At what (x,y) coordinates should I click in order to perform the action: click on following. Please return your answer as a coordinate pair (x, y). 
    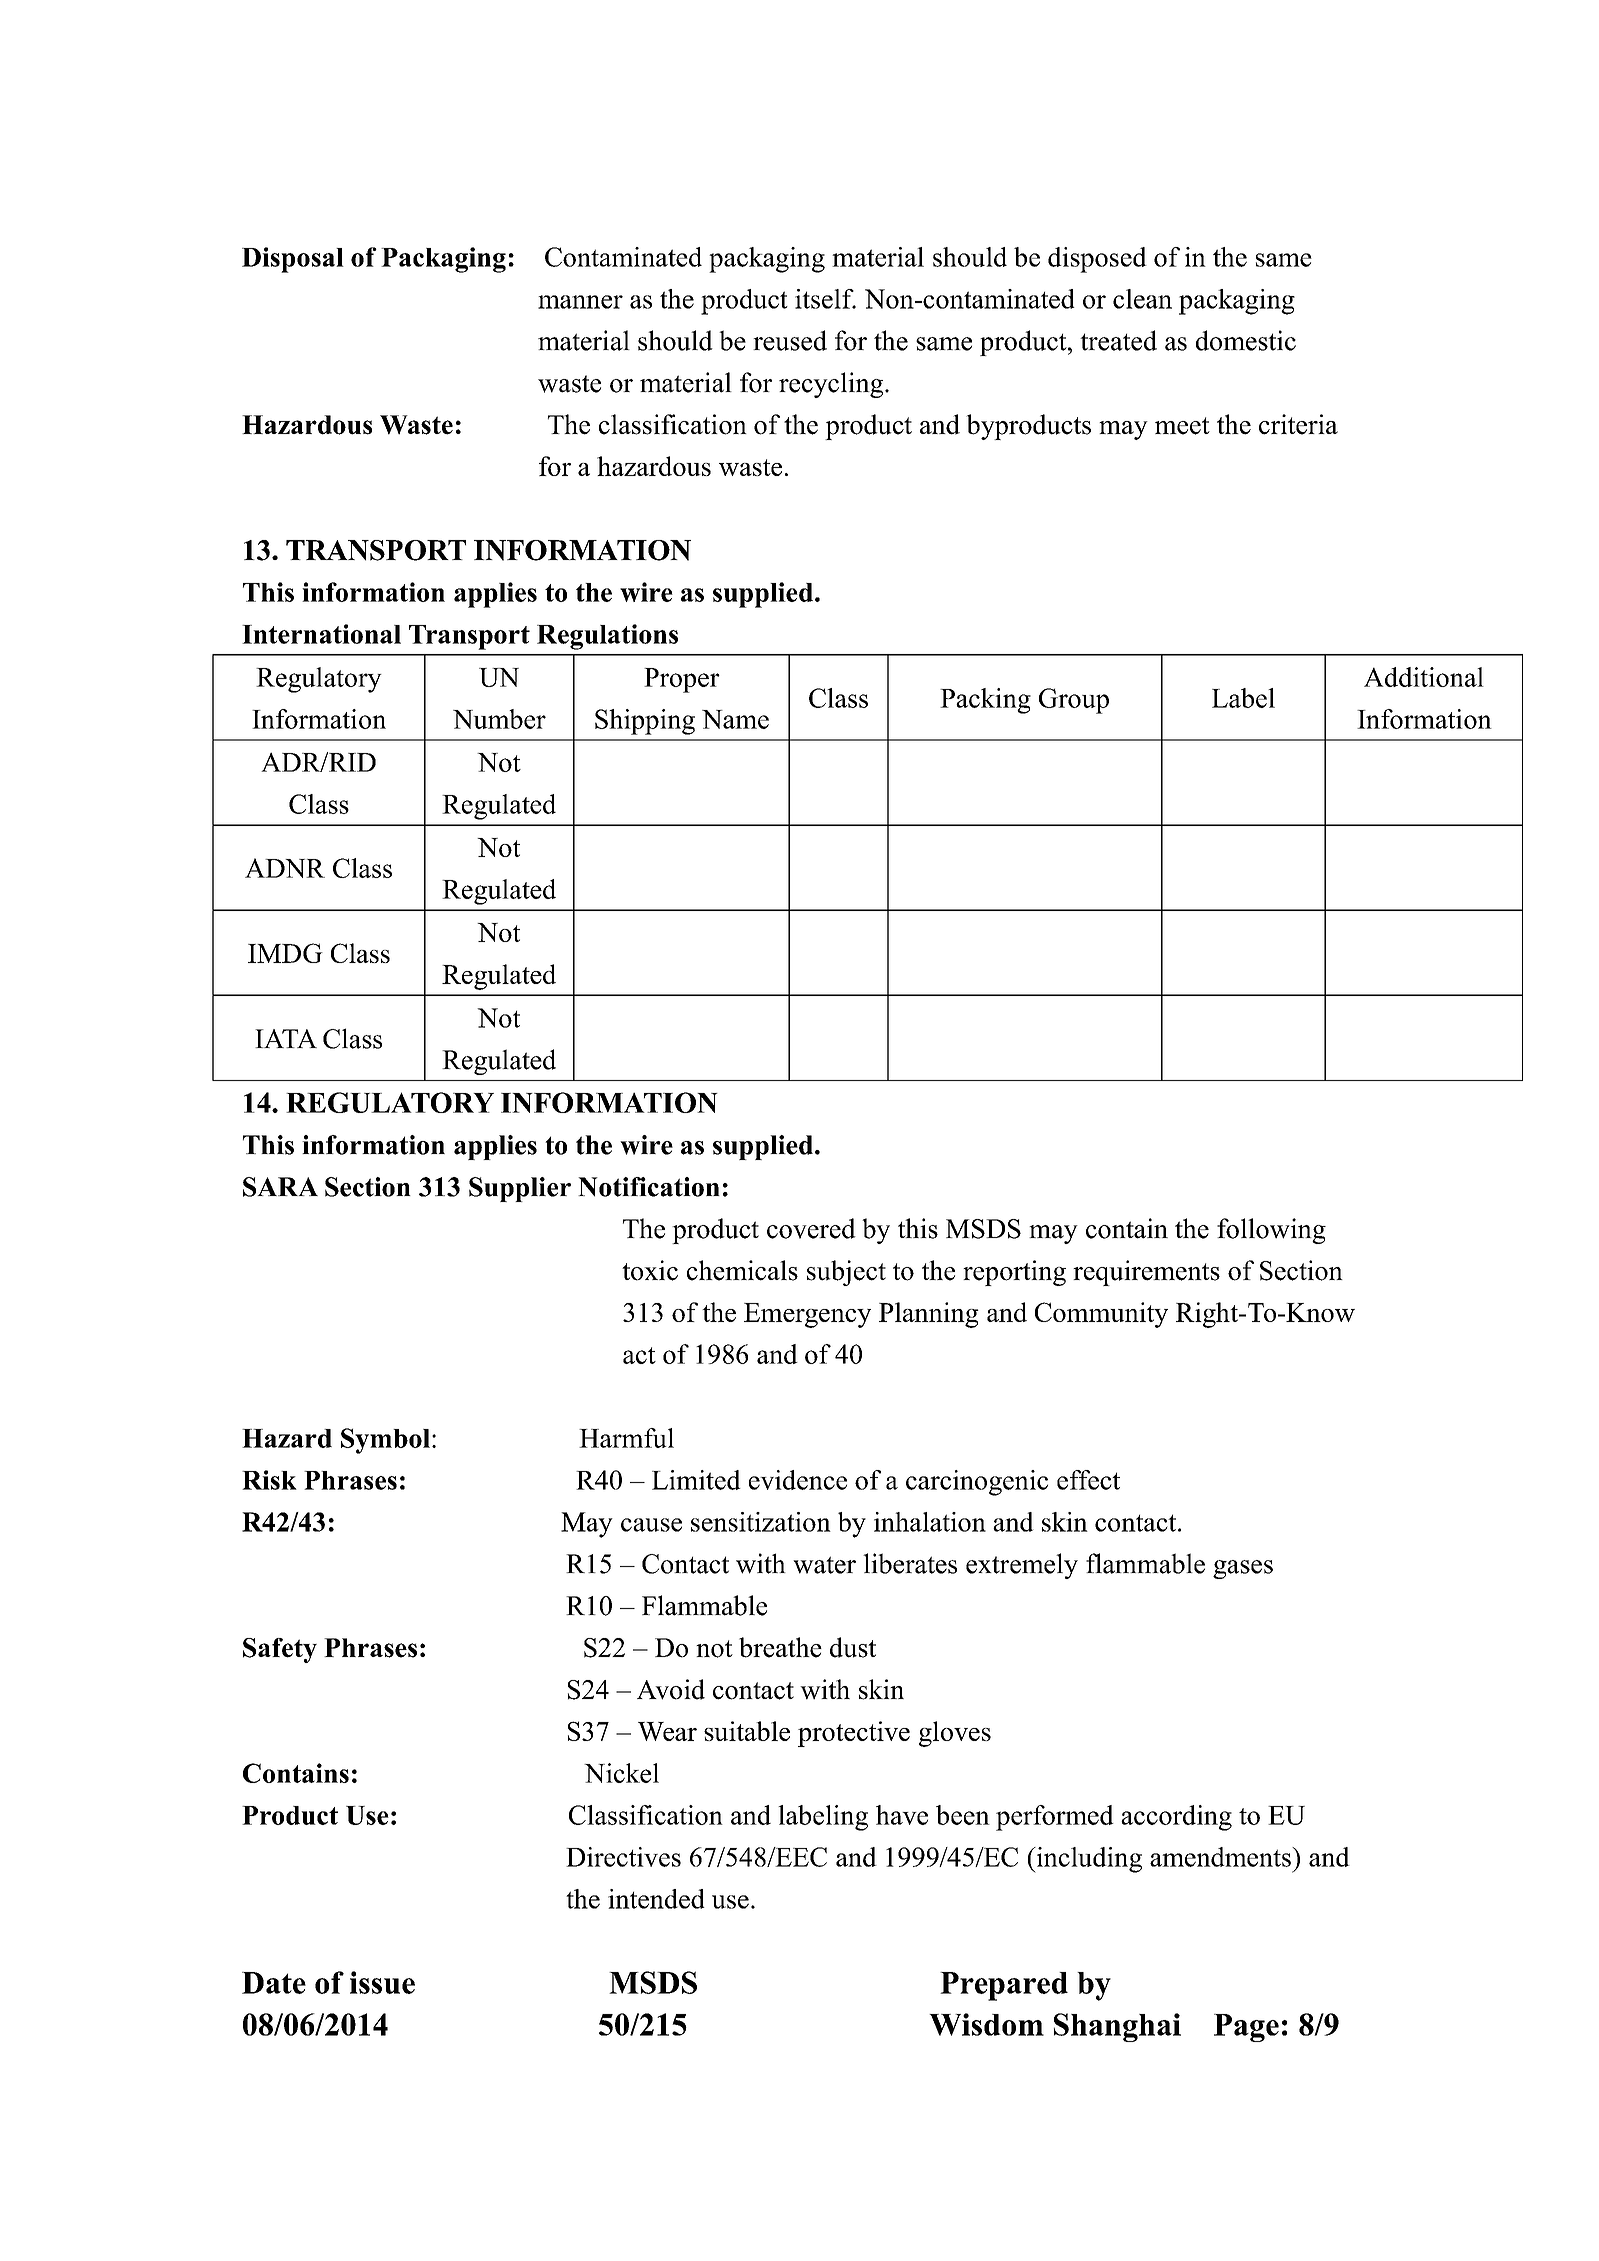
    Looking at the image, I should click on (1271, 1231).
